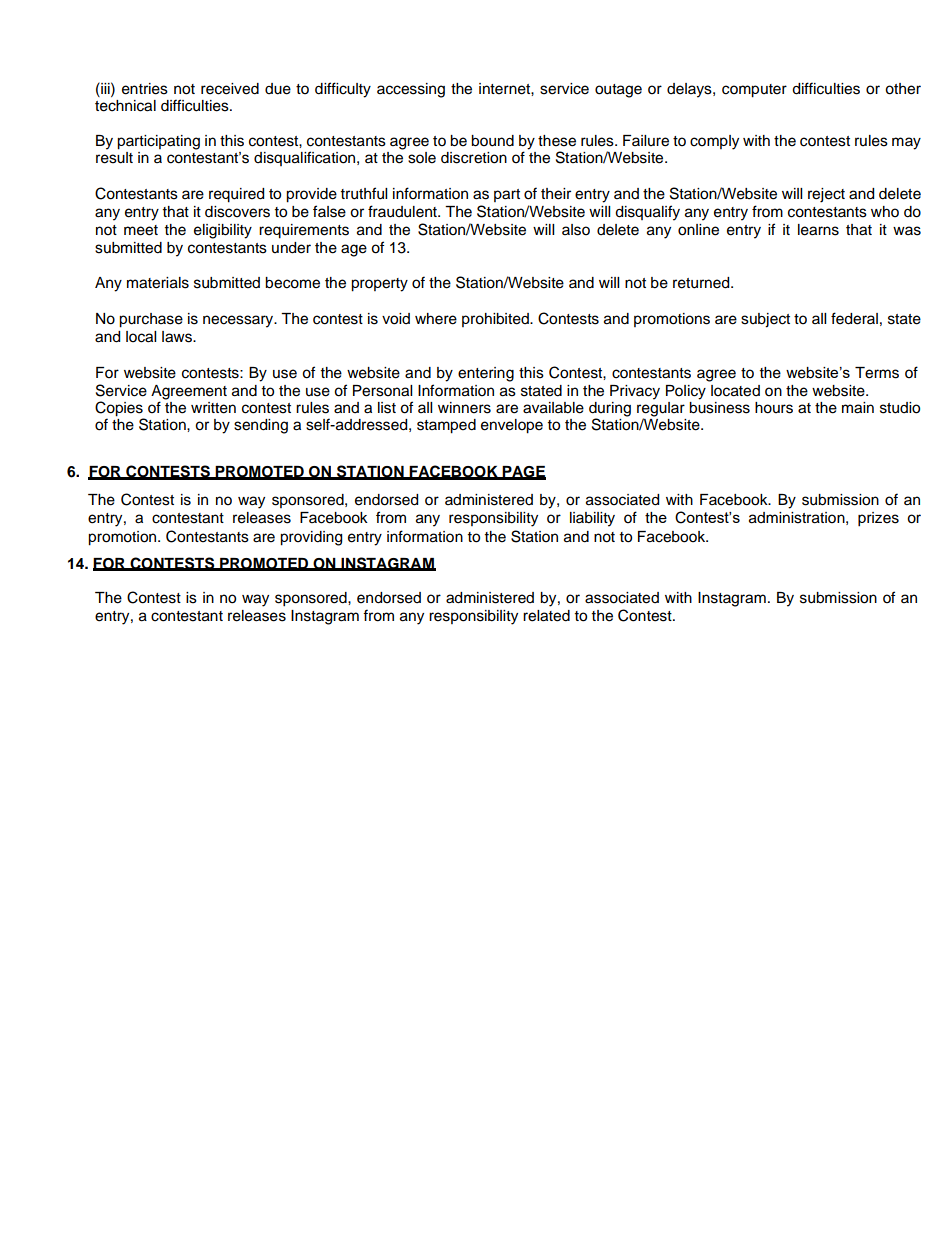 This screenshot has width=952, height=1233. Describe the element at coordinates (878, 519) in the screenshot. I see `prizes` at that location.
